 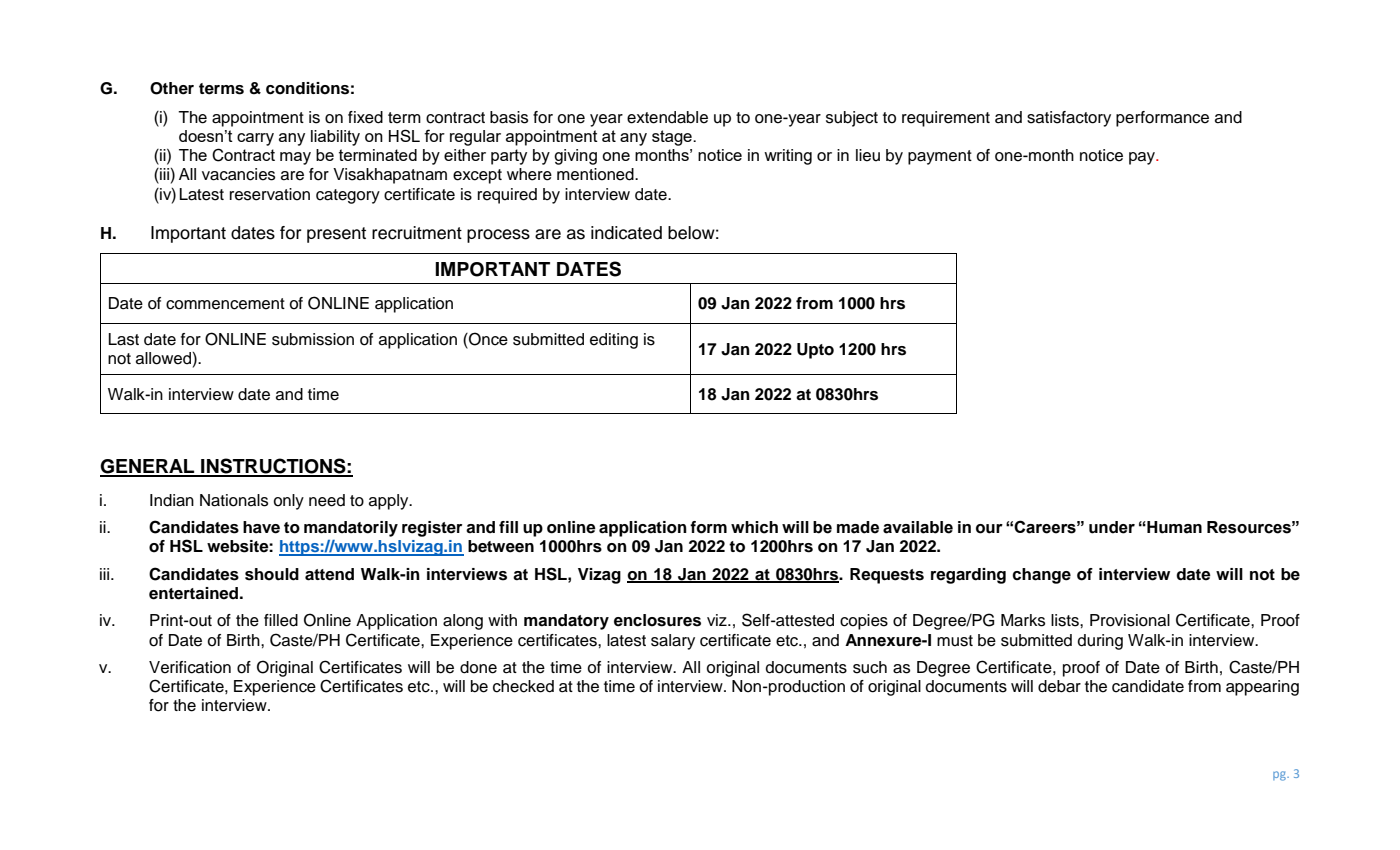 What do you see at coordinates (190, 667) in the page?
I see `Verification` at bounding box center [190, 667].
